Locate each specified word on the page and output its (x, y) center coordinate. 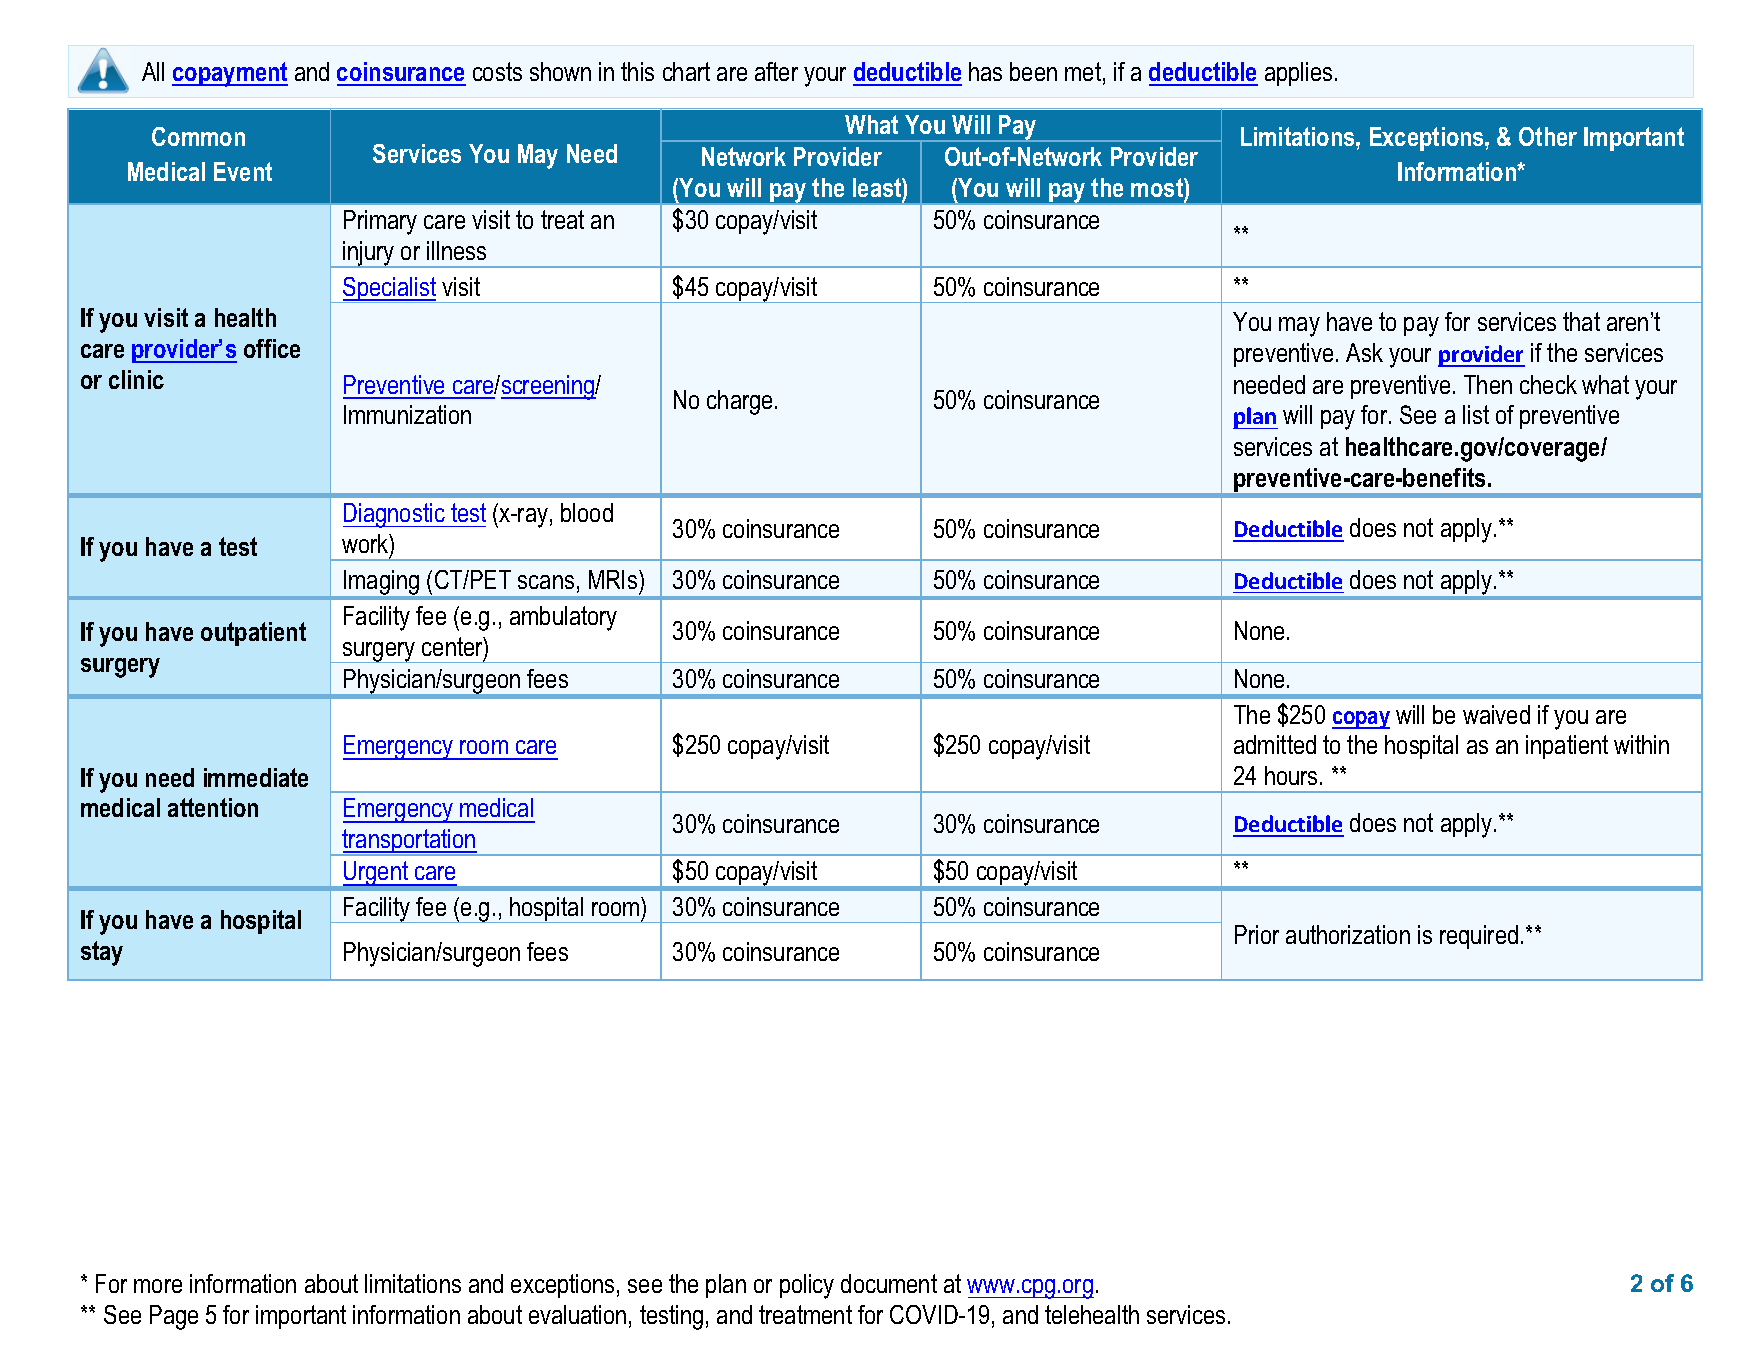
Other (1548, 136)
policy (807, 1286)
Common (198, 136)
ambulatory (563, 618)
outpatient (253, 634)
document (889, 1283)
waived (1496, 714)
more (158, 1286)
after (776, 71)
